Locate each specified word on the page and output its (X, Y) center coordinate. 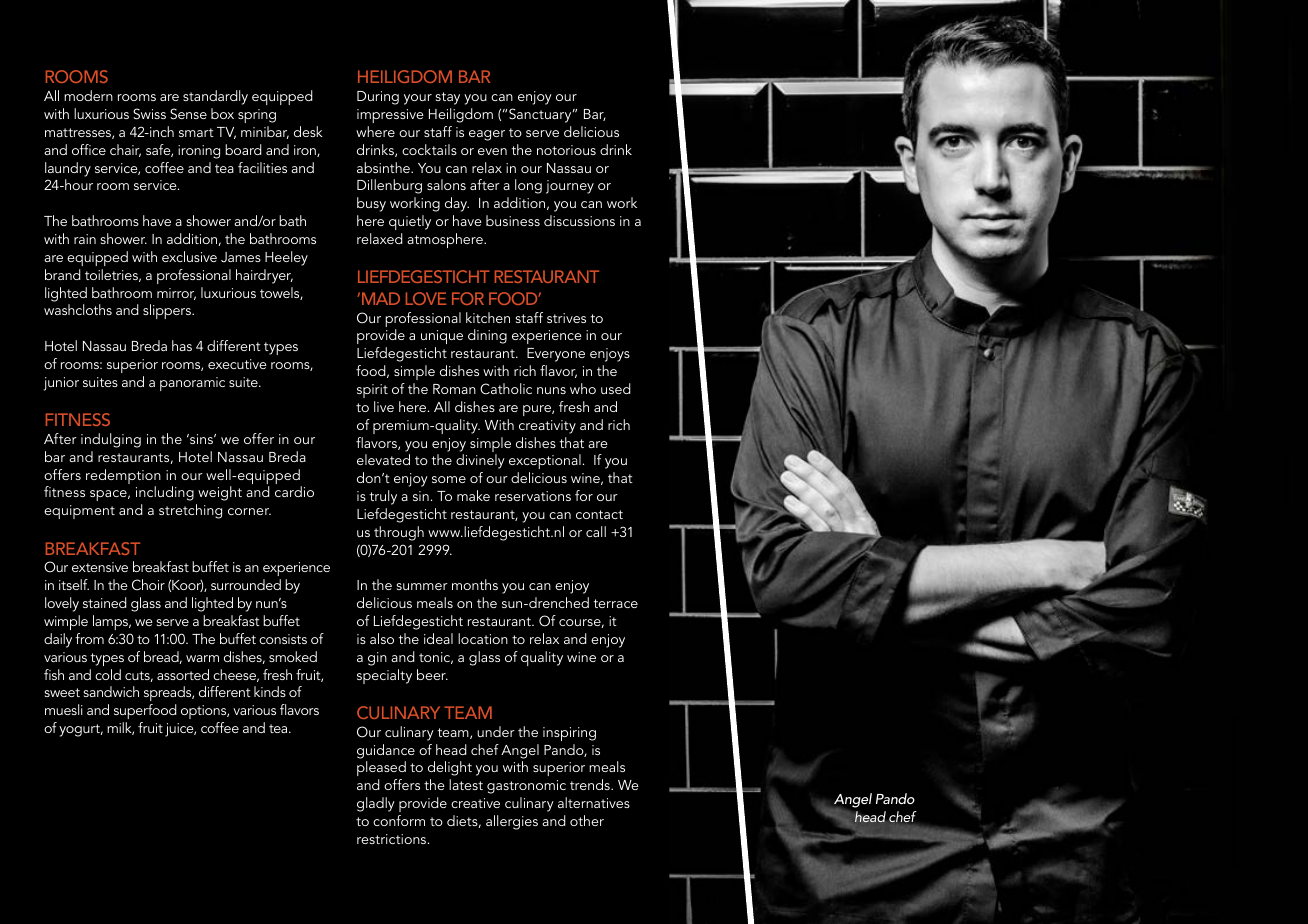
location (483, 638)
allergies (512, 822)
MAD (381, 298)
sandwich (111, 691)
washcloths (78, 309)
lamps (111, 622)
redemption (123, 478)
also (382, 638)
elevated (383, 459)
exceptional (545, 461)
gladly (376, 804)
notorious (566, 150)
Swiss (149, 114)
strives (566, 318)
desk (308, 131)
